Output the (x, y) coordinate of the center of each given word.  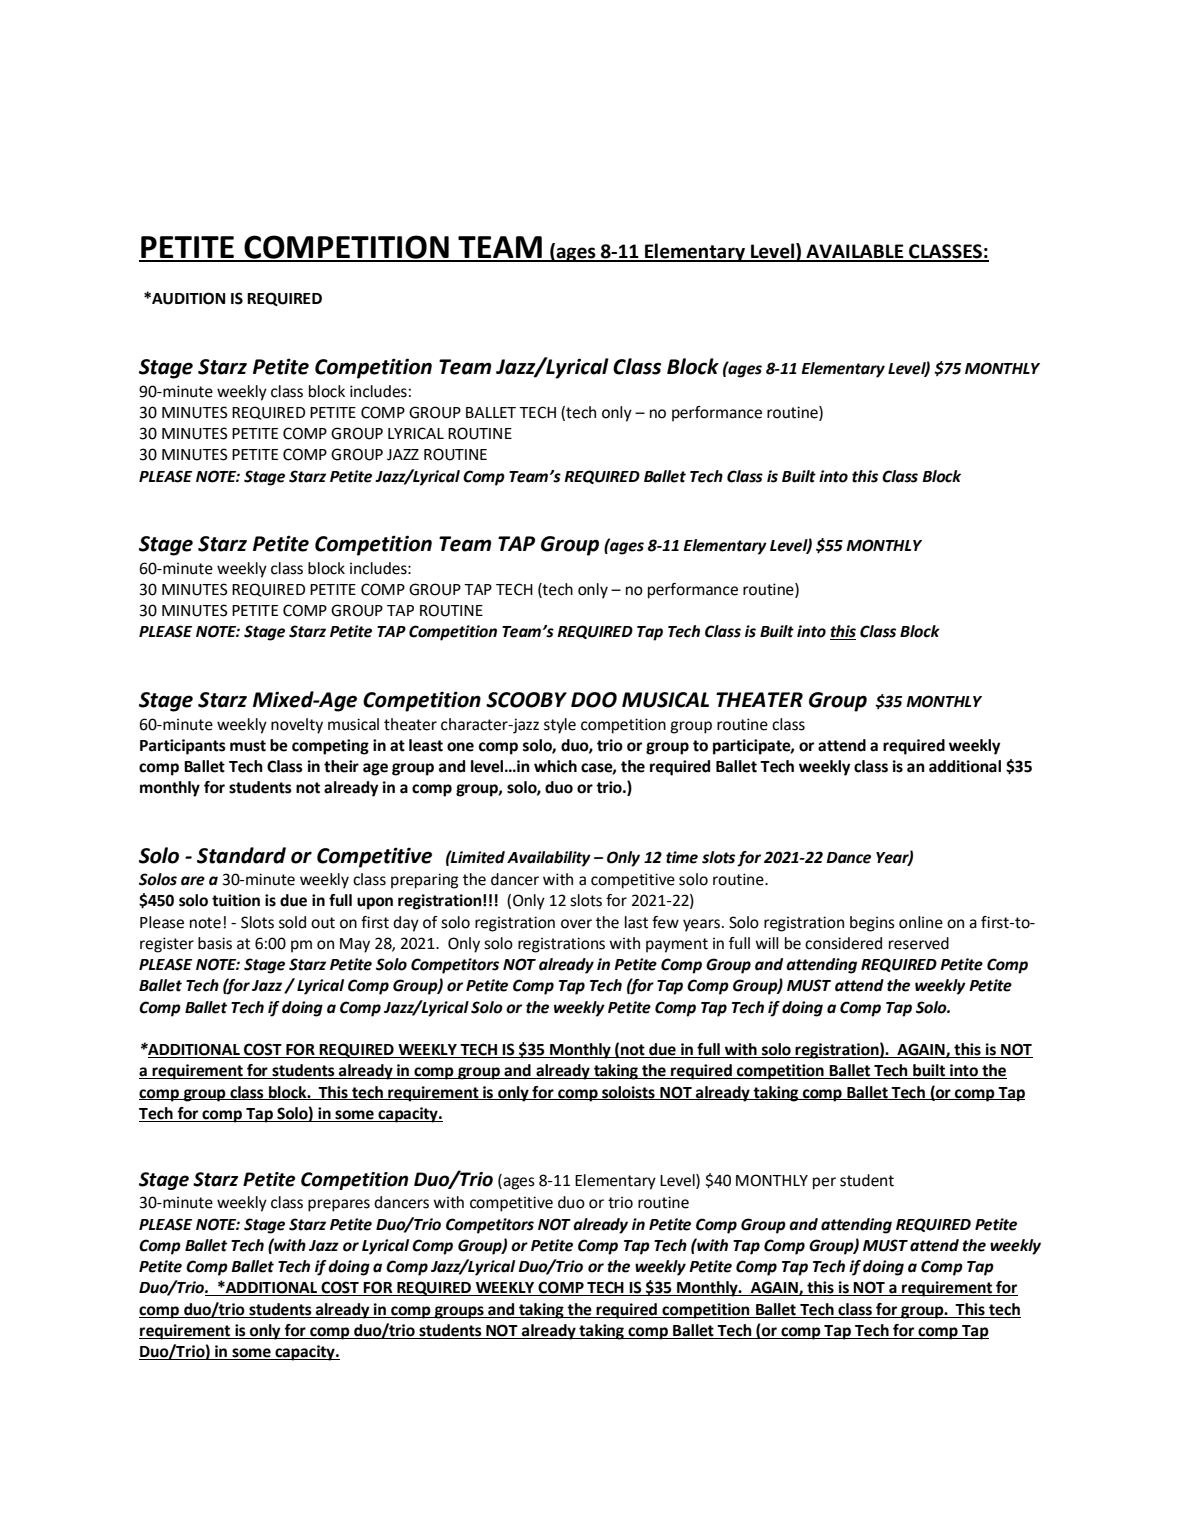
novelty (297, 726)
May (355, 945)
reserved (919, 943)
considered (843, 943)
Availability (549, 859)
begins (872, 924)
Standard (241, 855)
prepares (339, 1205)
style (560, 726)
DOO (594, 700)
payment (677, 945)
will (767, 943)
